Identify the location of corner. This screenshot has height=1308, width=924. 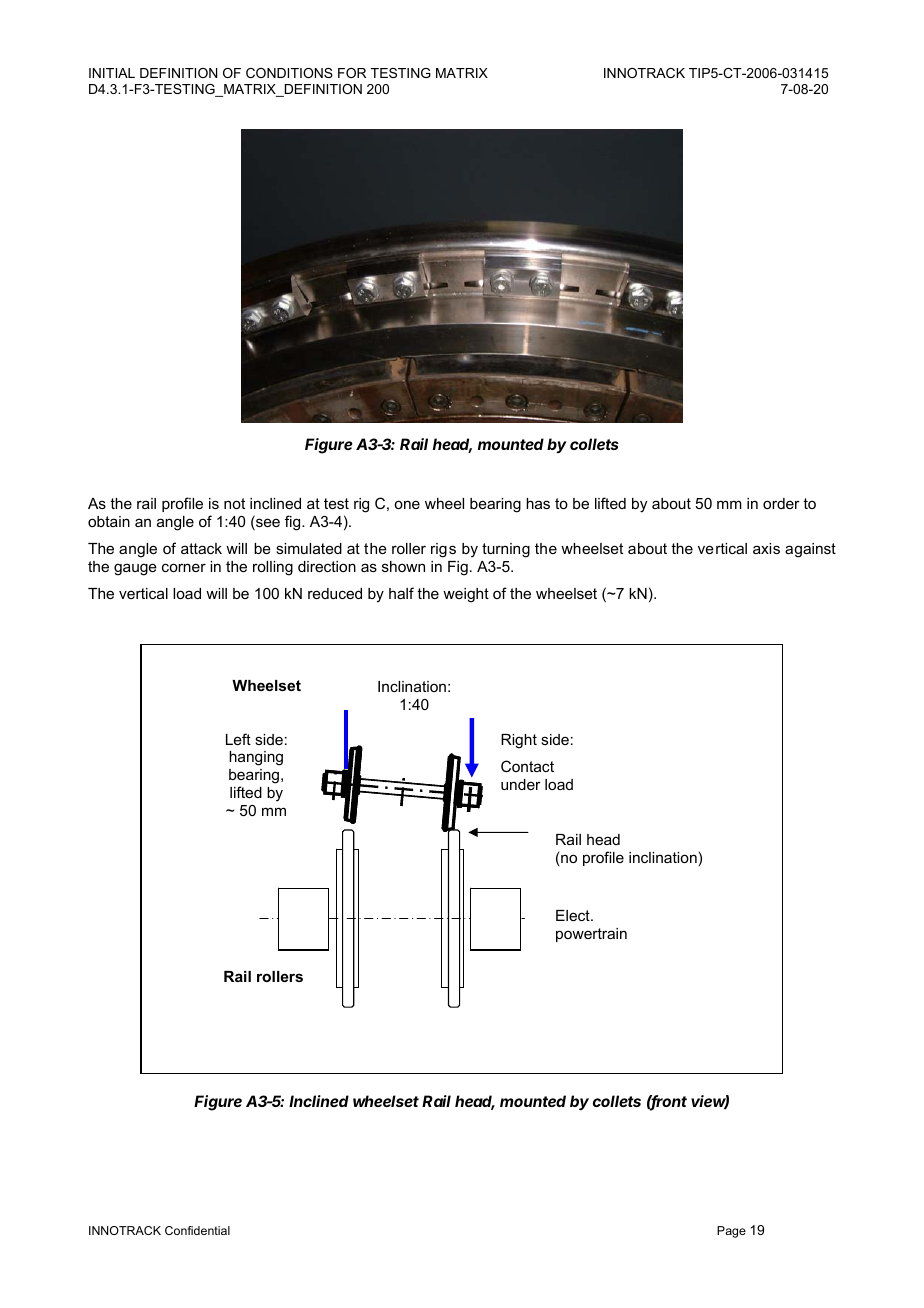
(184, 567).
